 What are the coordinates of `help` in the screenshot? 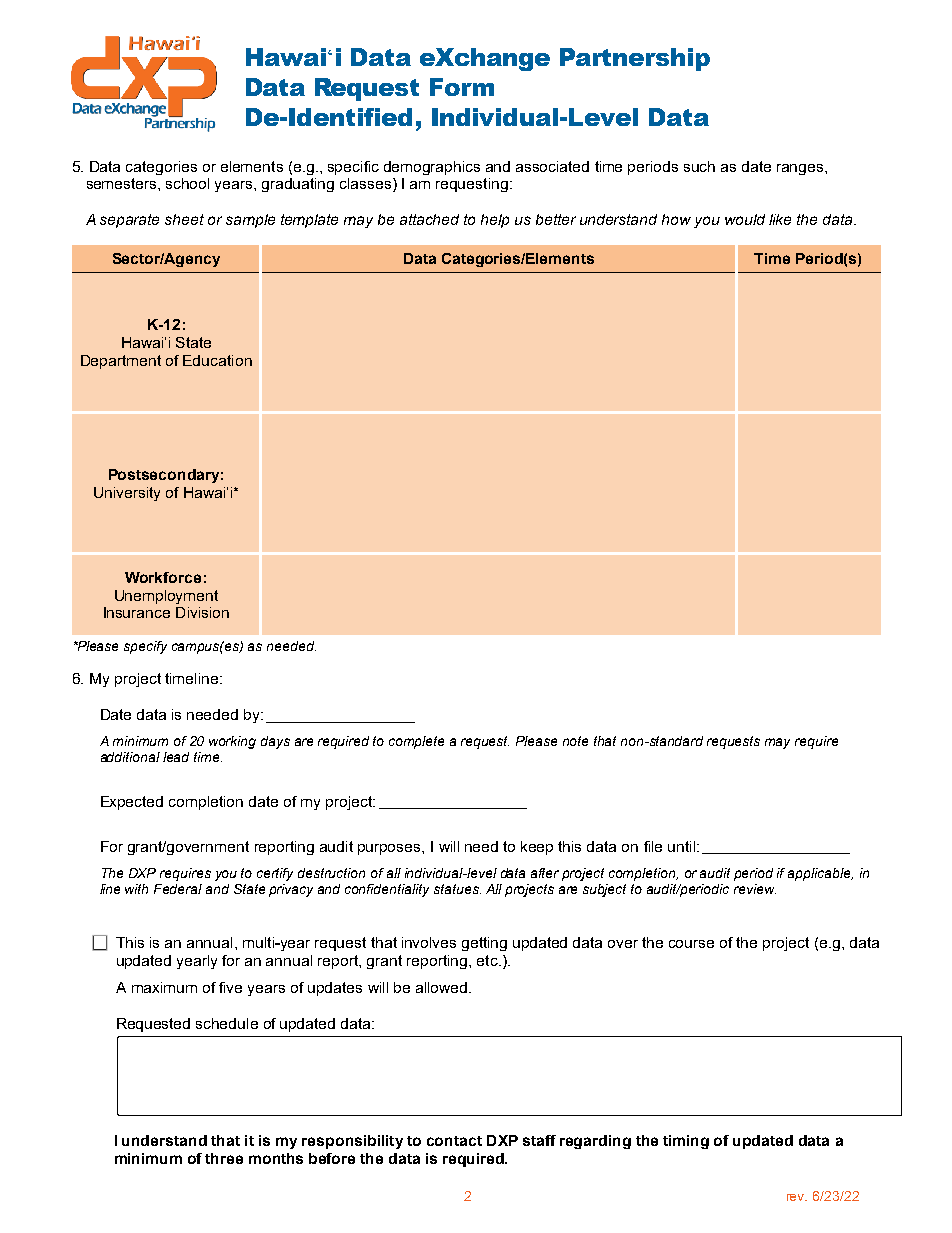 It's located at (495, 221).
